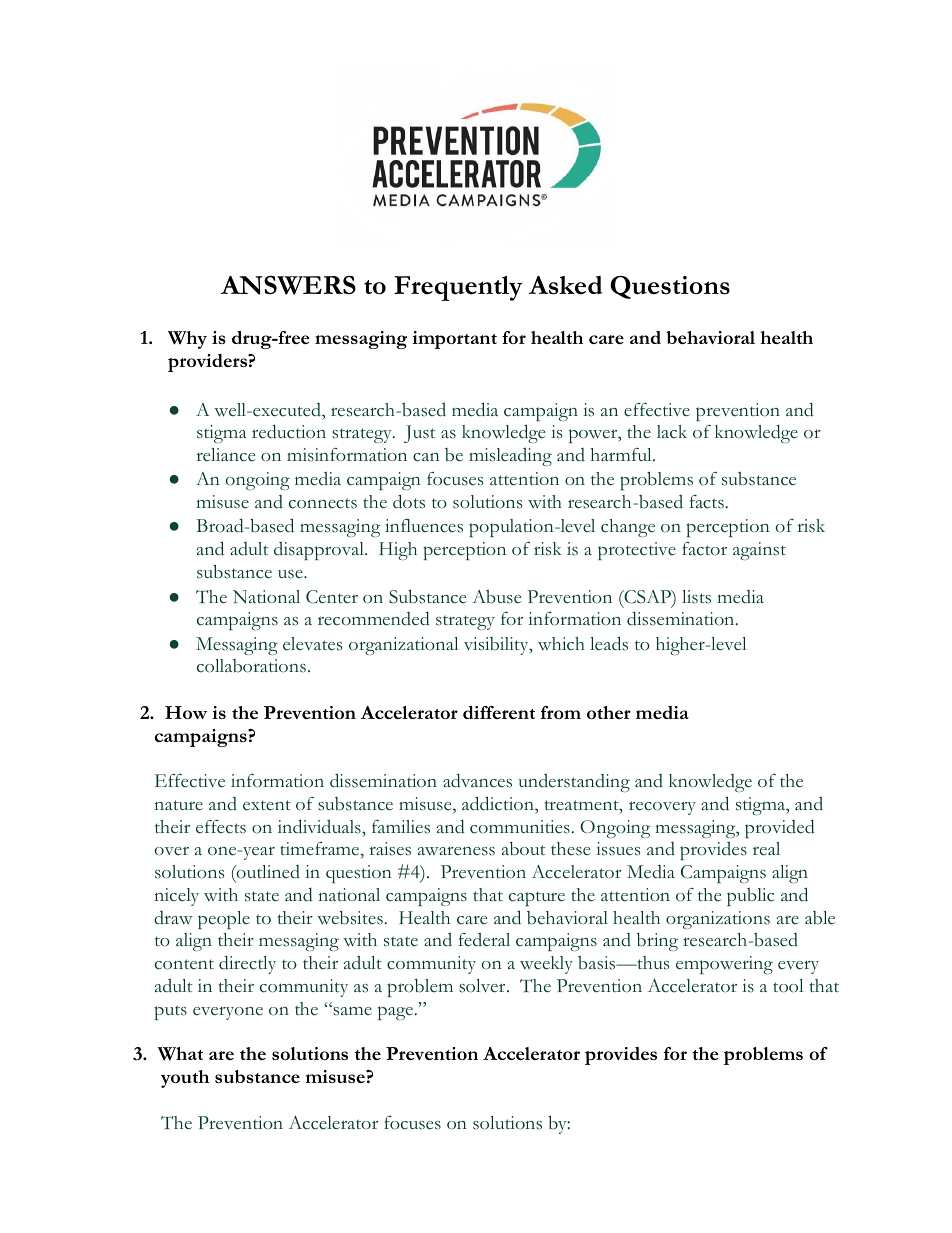 The width and height of the screenshot is (952, 1233). What do you see at coordinates (609, 712) in the screenshot?
I see `other` at bounding box center [609, 712].
